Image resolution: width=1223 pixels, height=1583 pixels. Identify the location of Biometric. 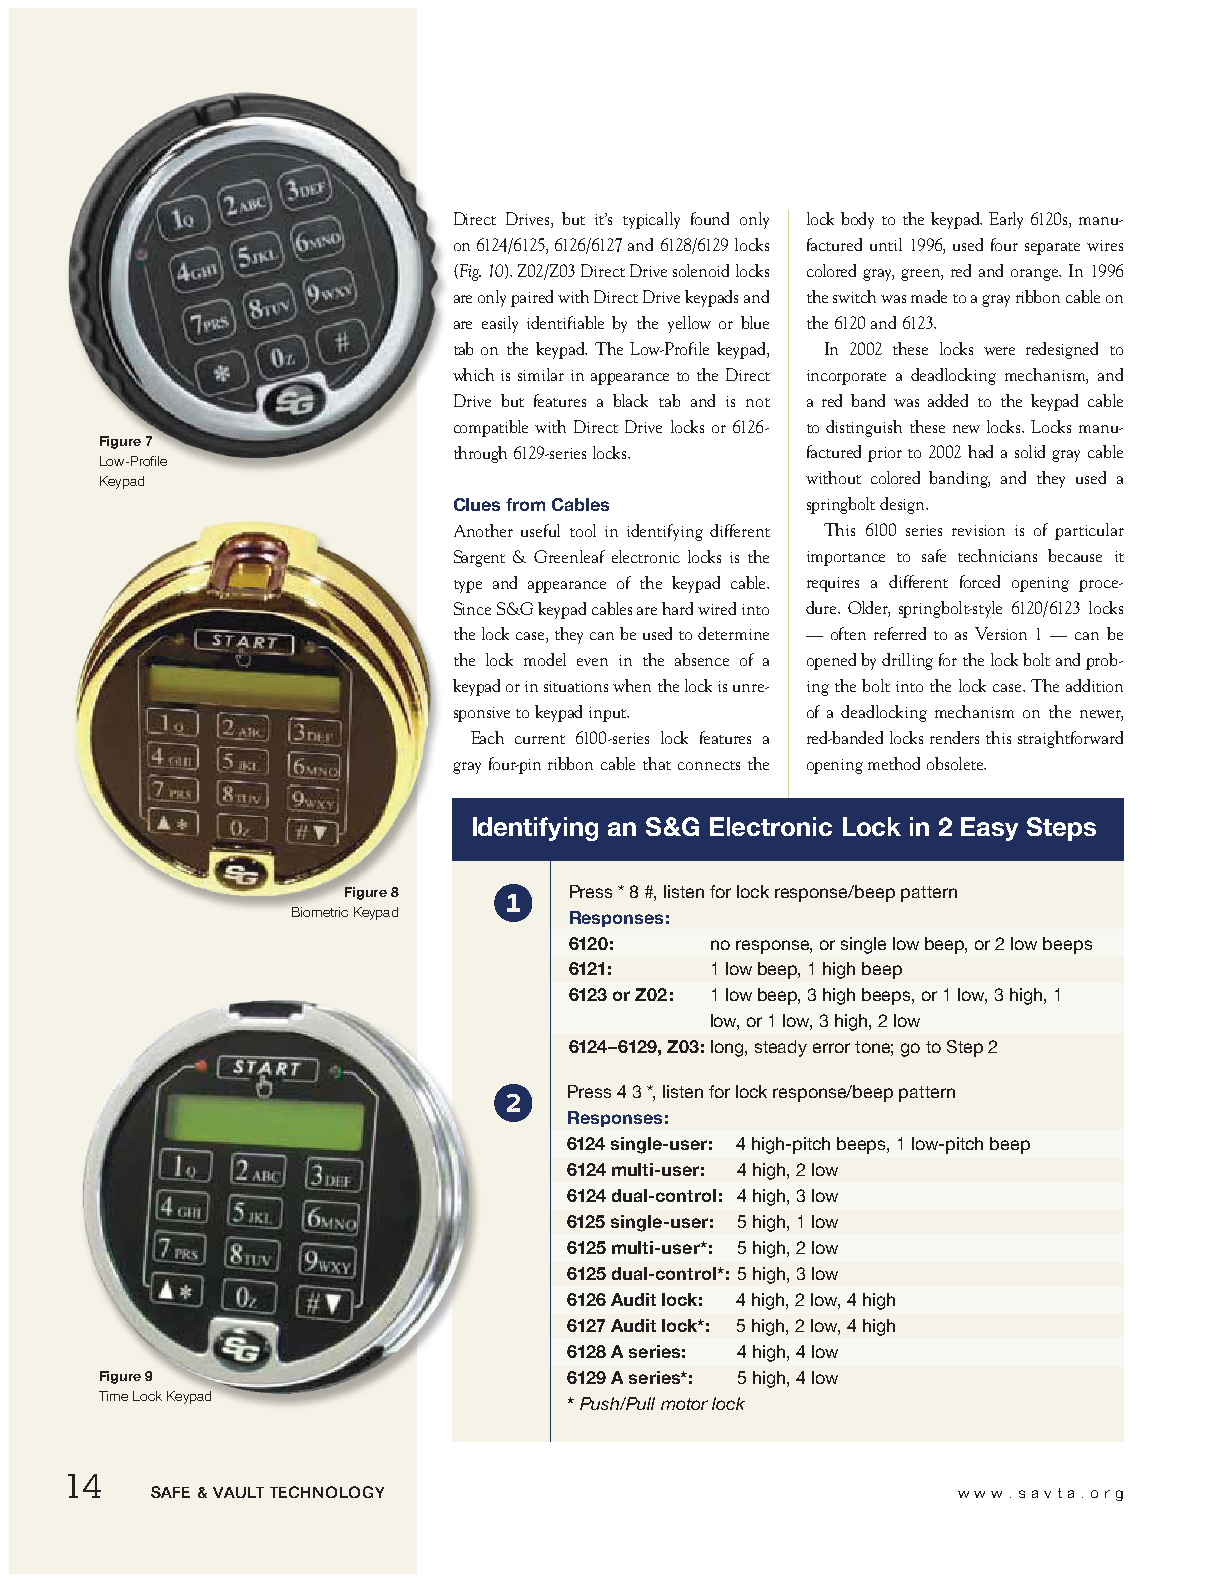
(320, 912).
